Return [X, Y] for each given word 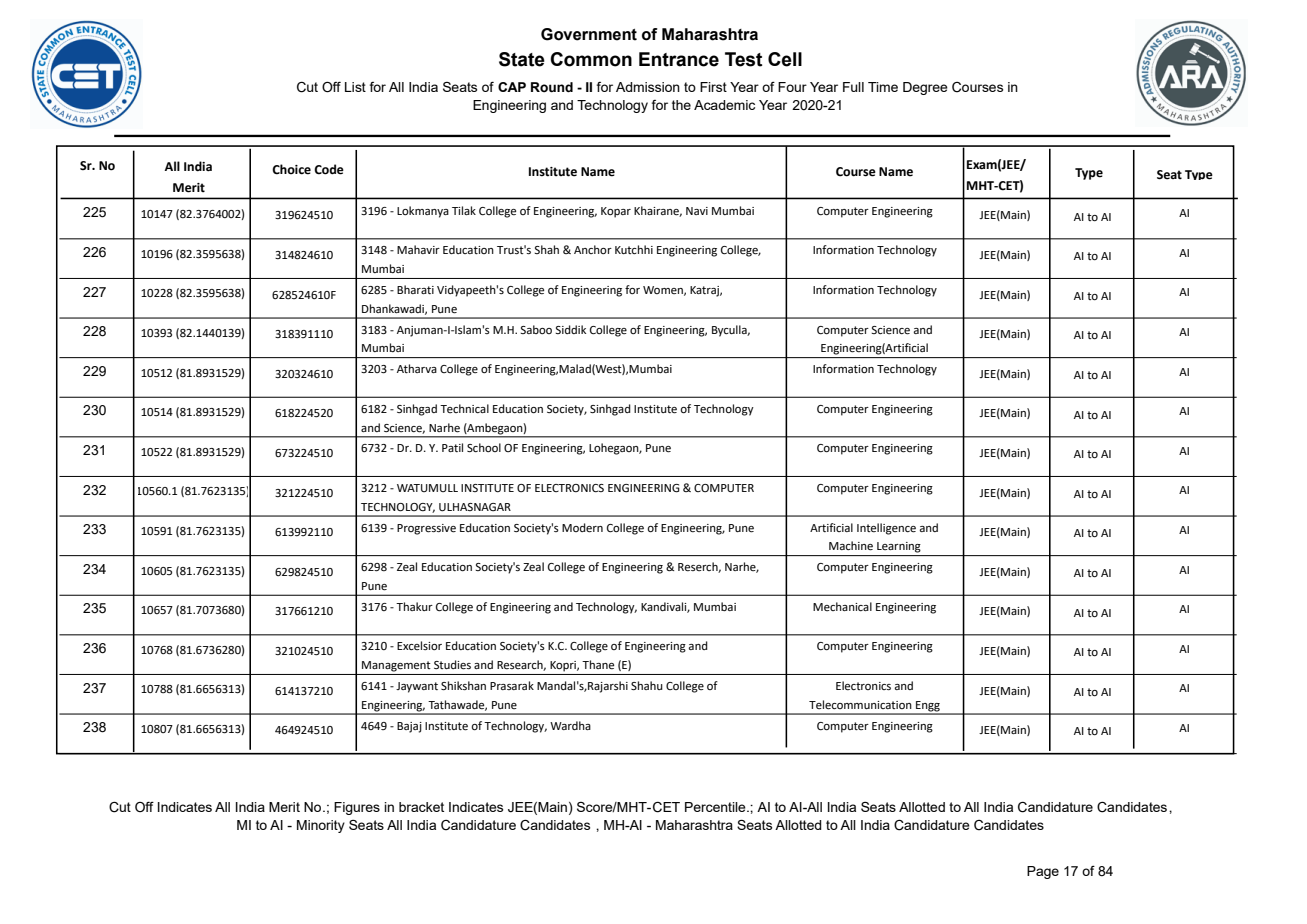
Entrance [679, 59]
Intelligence [886, 529]
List [355, 87]
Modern [582, 528]
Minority [321, 826]
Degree [925, 88]
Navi [697, 211]
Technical [464, 408]
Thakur [414, 606]
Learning [899, 547]
